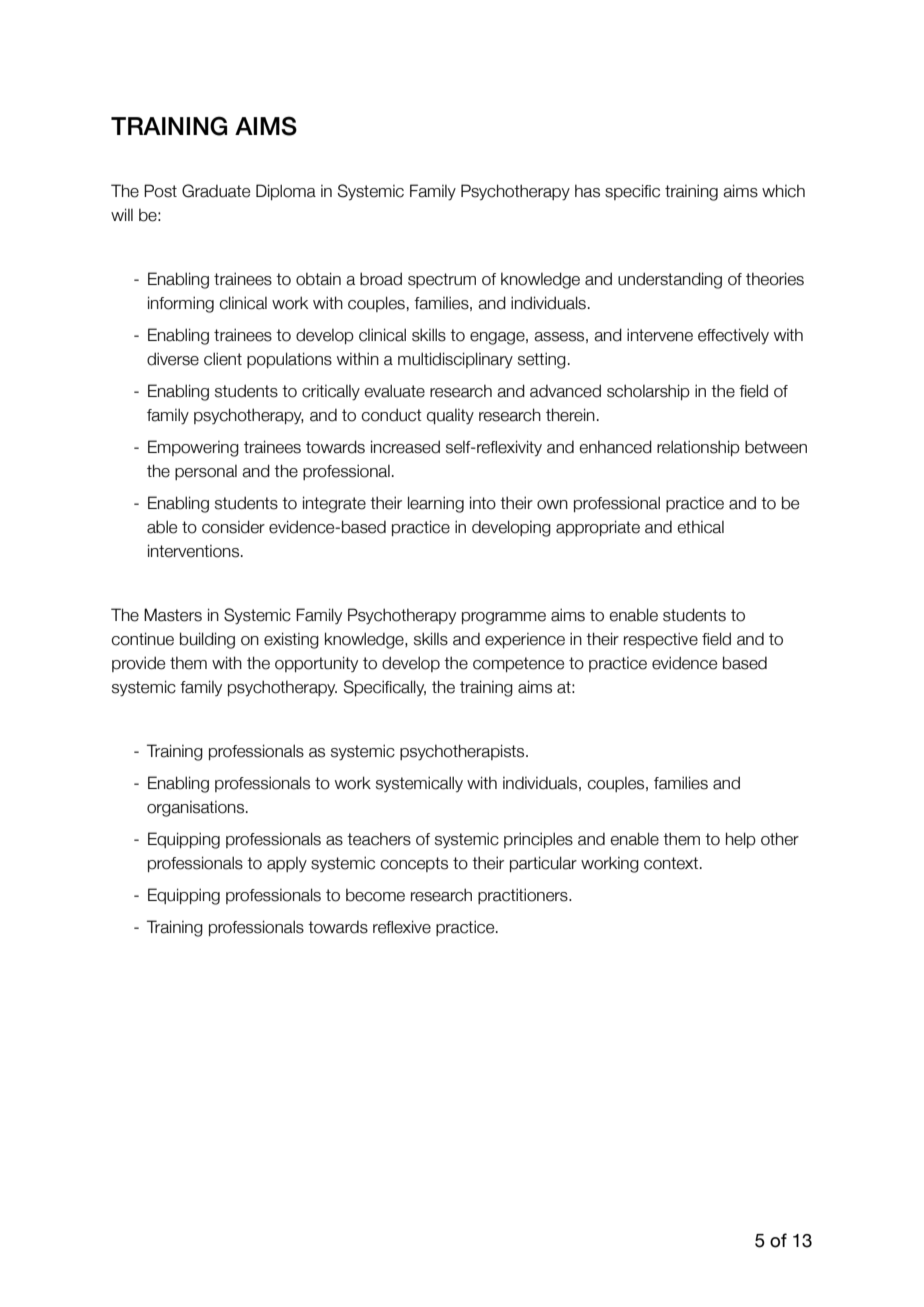  What do you see at coordinates (436, 504) in the screenshot?
I see `learning` at bounding box center [436, 504].
